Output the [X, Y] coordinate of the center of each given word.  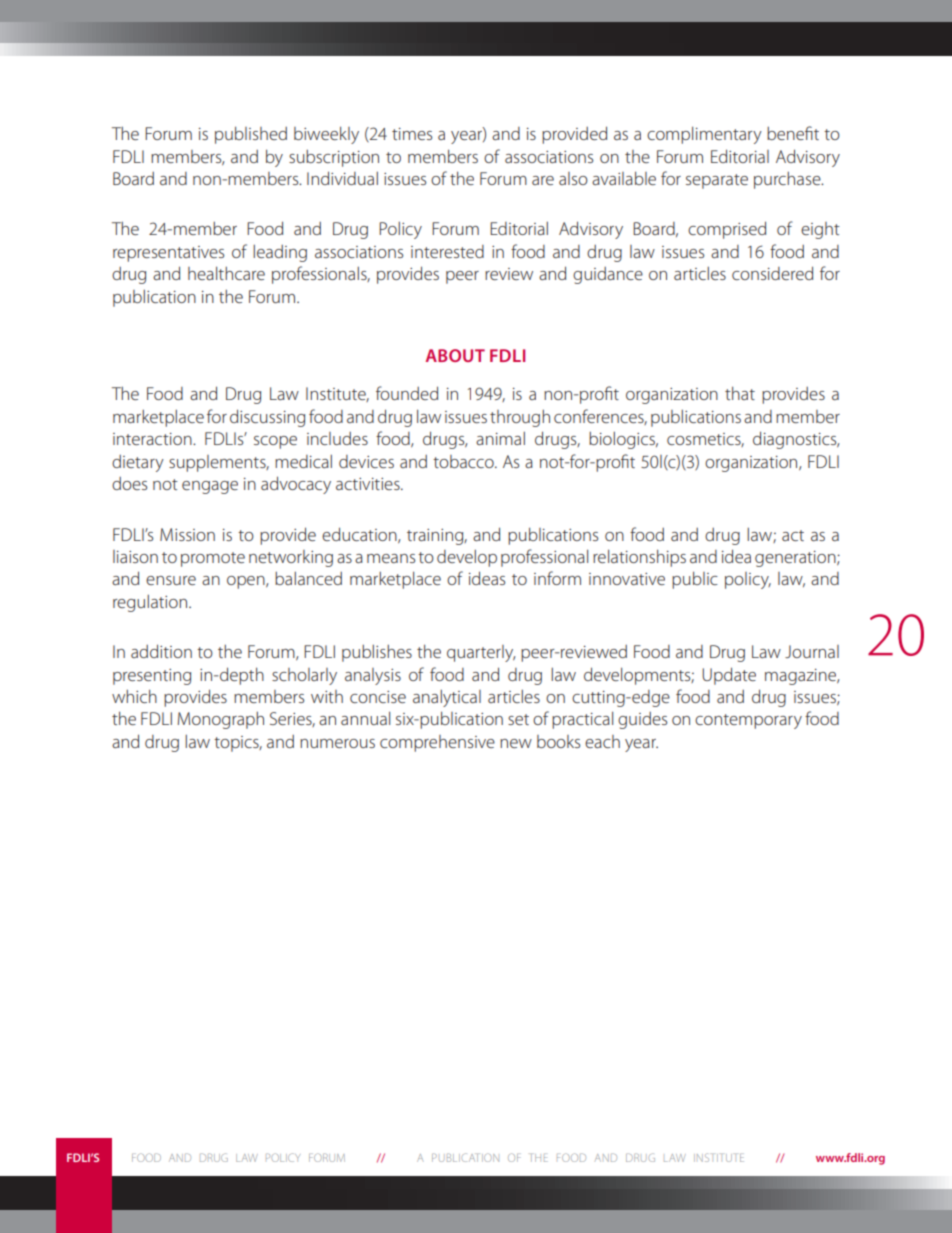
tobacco [464, 461]
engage [210, 487]
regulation [151, 603]
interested [447, 251]
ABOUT [455, 355]
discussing [267, 418]
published [251, 135]
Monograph [220, 720]
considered [772, 273]
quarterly [481, 653]
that [740, 393]
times [412, 134]
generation [796, 559]
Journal [812, 651]
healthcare [226, 273]
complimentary [704, 135]
